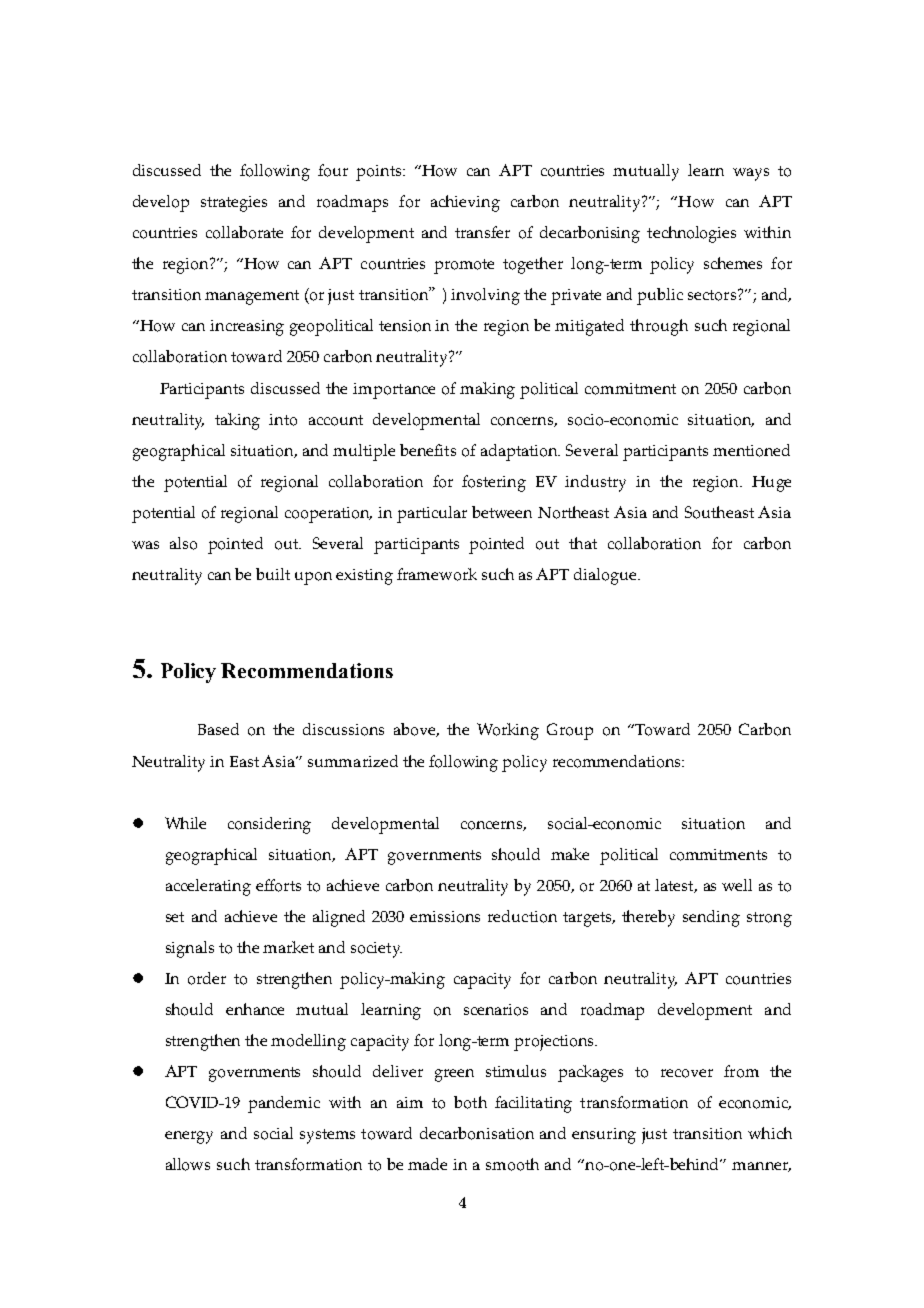 The height and width of the image is (1308, 924). Describe the element at coordinates (691, 234) in the image. I see `technologies` at that location.
